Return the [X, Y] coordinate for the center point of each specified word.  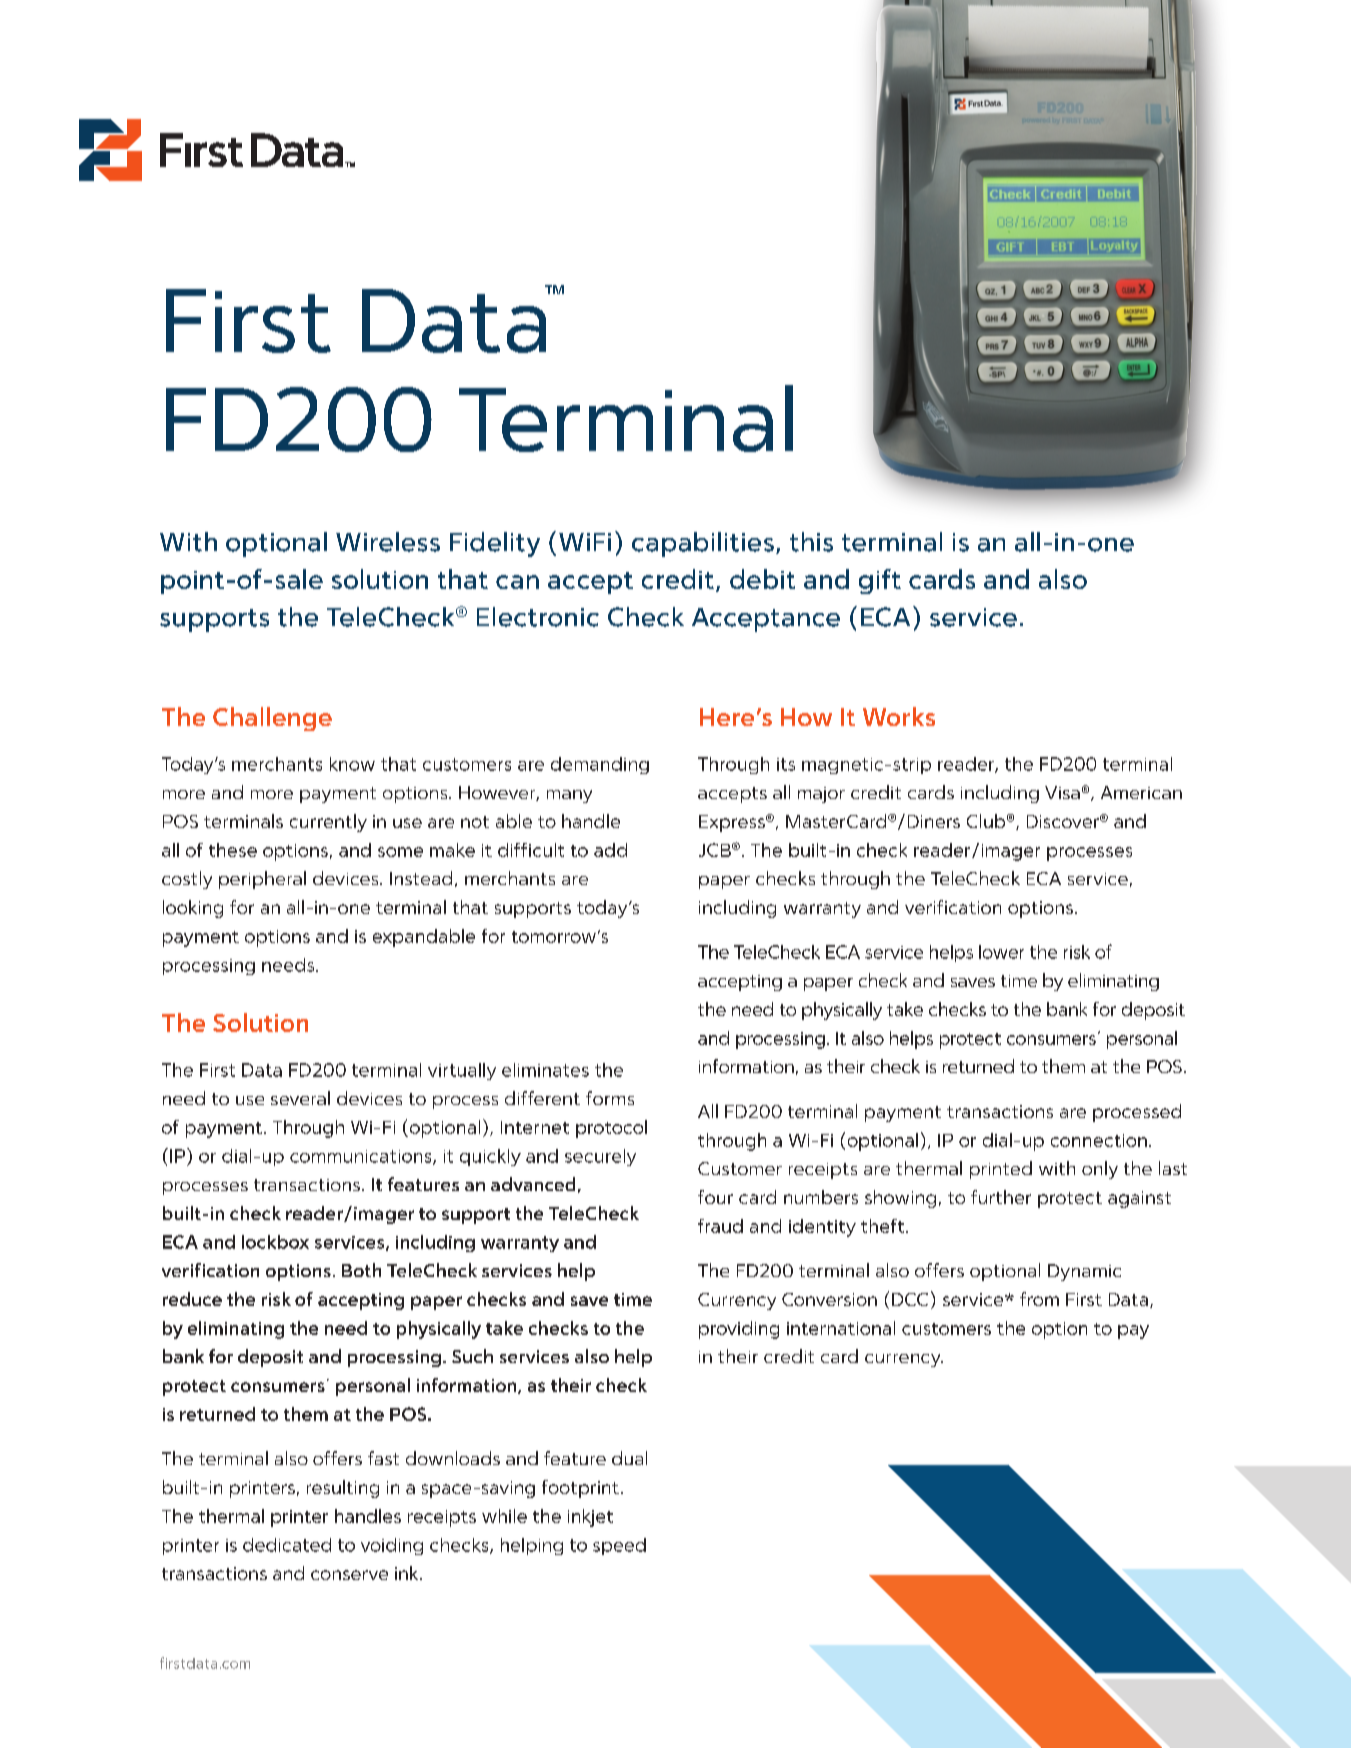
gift [880, 581]
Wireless [388, 542]
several [300, 1098]
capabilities [703, 544]
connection [1099, 1140]
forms [610, 1098]
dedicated [287, 1545]
